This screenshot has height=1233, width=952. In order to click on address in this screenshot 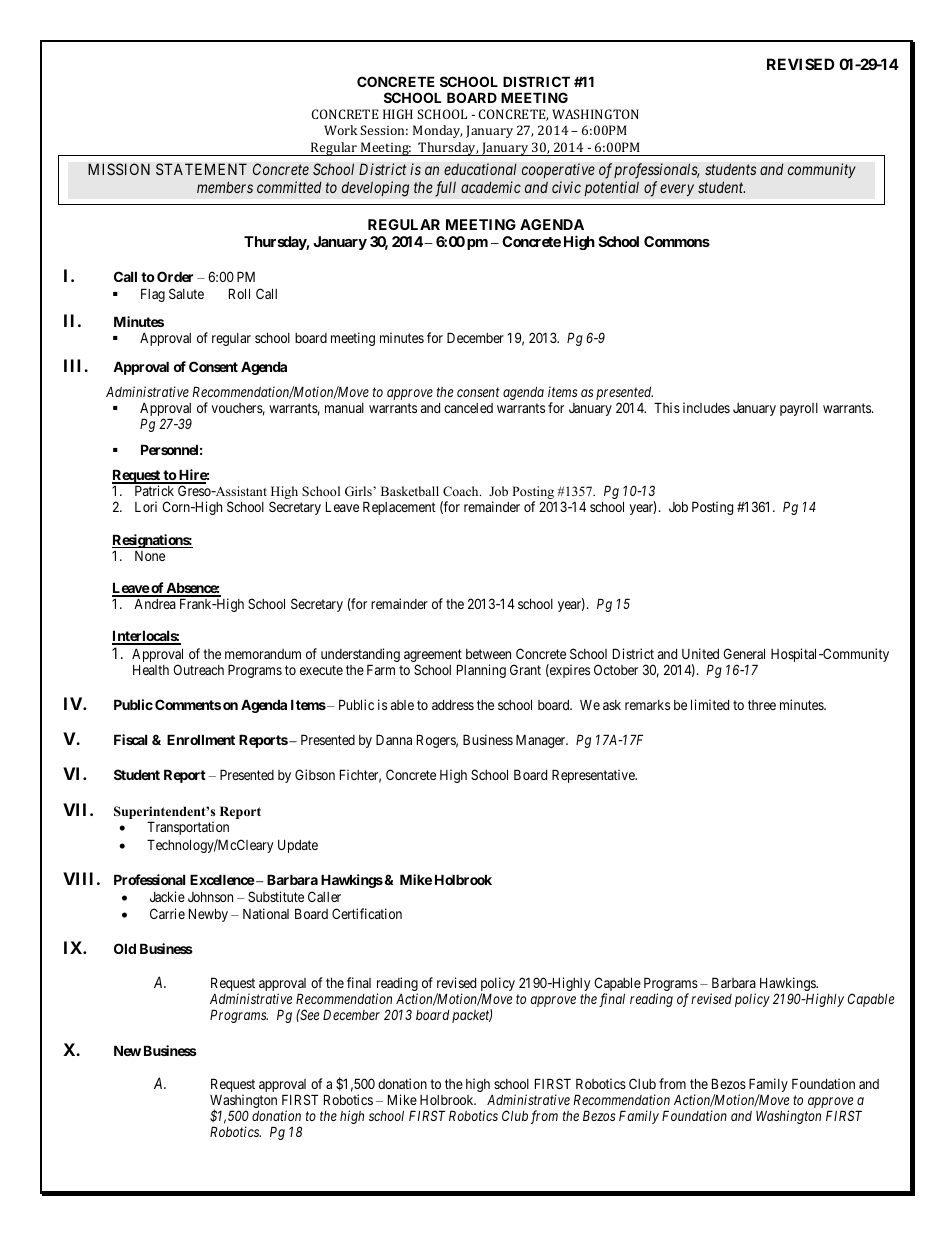, I will do `click(453, 705)`.
